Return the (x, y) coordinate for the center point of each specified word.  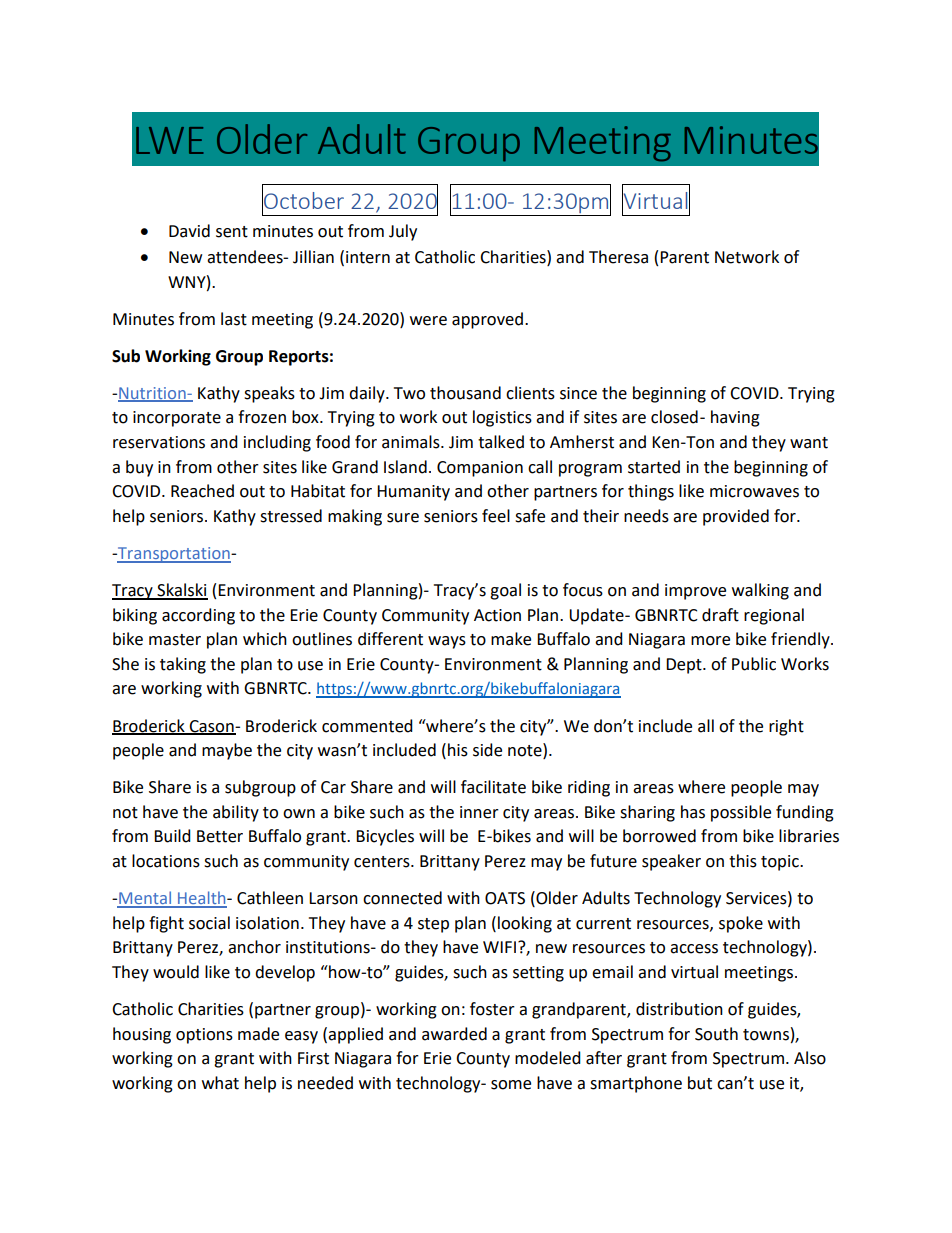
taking (183, 665)
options (204, 1036)
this (743, 861)
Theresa (618, 257)
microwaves (754, 491)
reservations (159, 442)
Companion (480, 469)
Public (754, 664)
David (189, 231)
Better (220, 836)
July (403, 232)
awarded (454, 1034)
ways (447, 642)
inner (479, 812)
